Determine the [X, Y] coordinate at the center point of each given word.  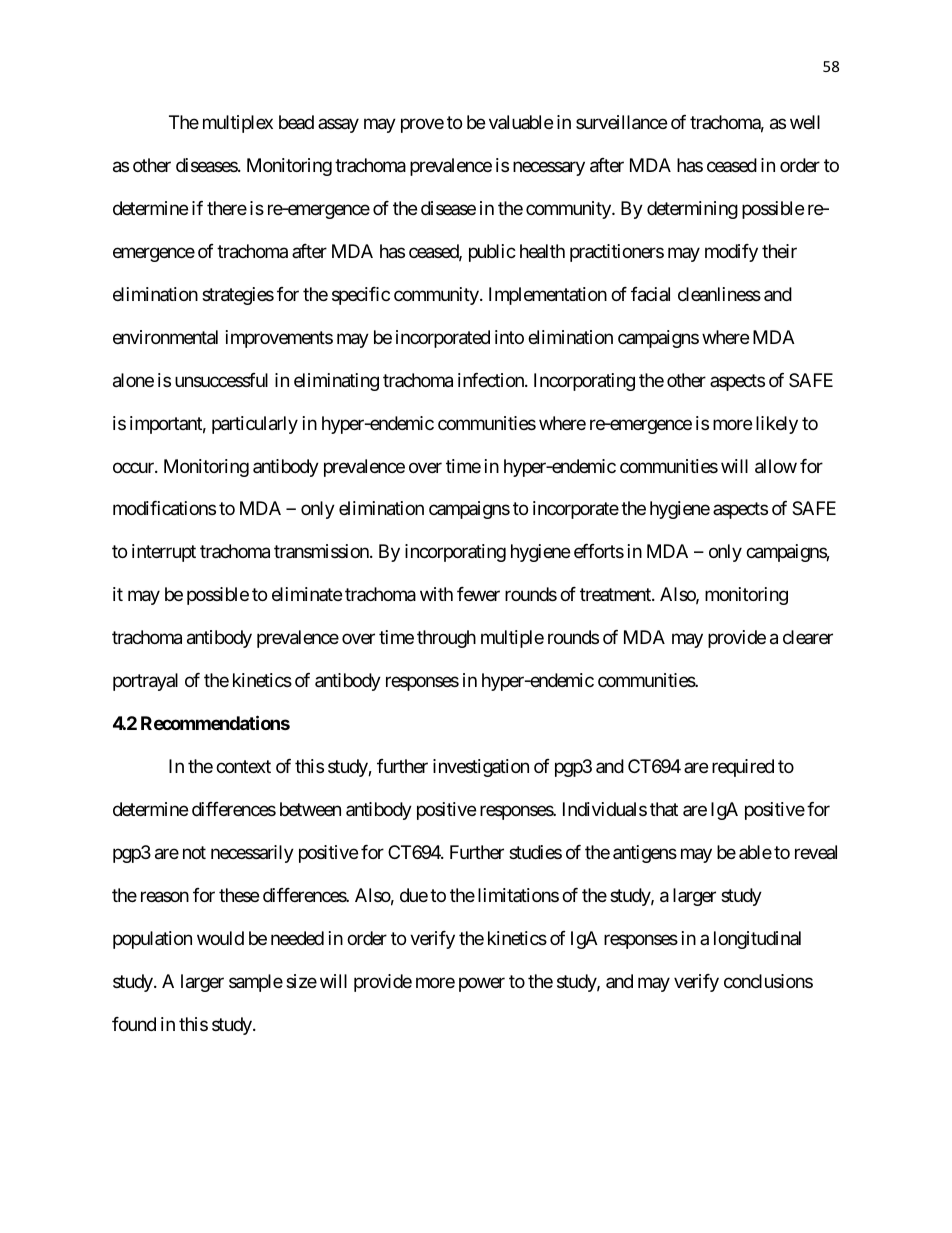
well [805, 122]
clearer [808, 637]
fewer [478, 594]
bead [296, 122]
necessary [549, 168]
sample [256, 983]
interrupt [164, 553]
